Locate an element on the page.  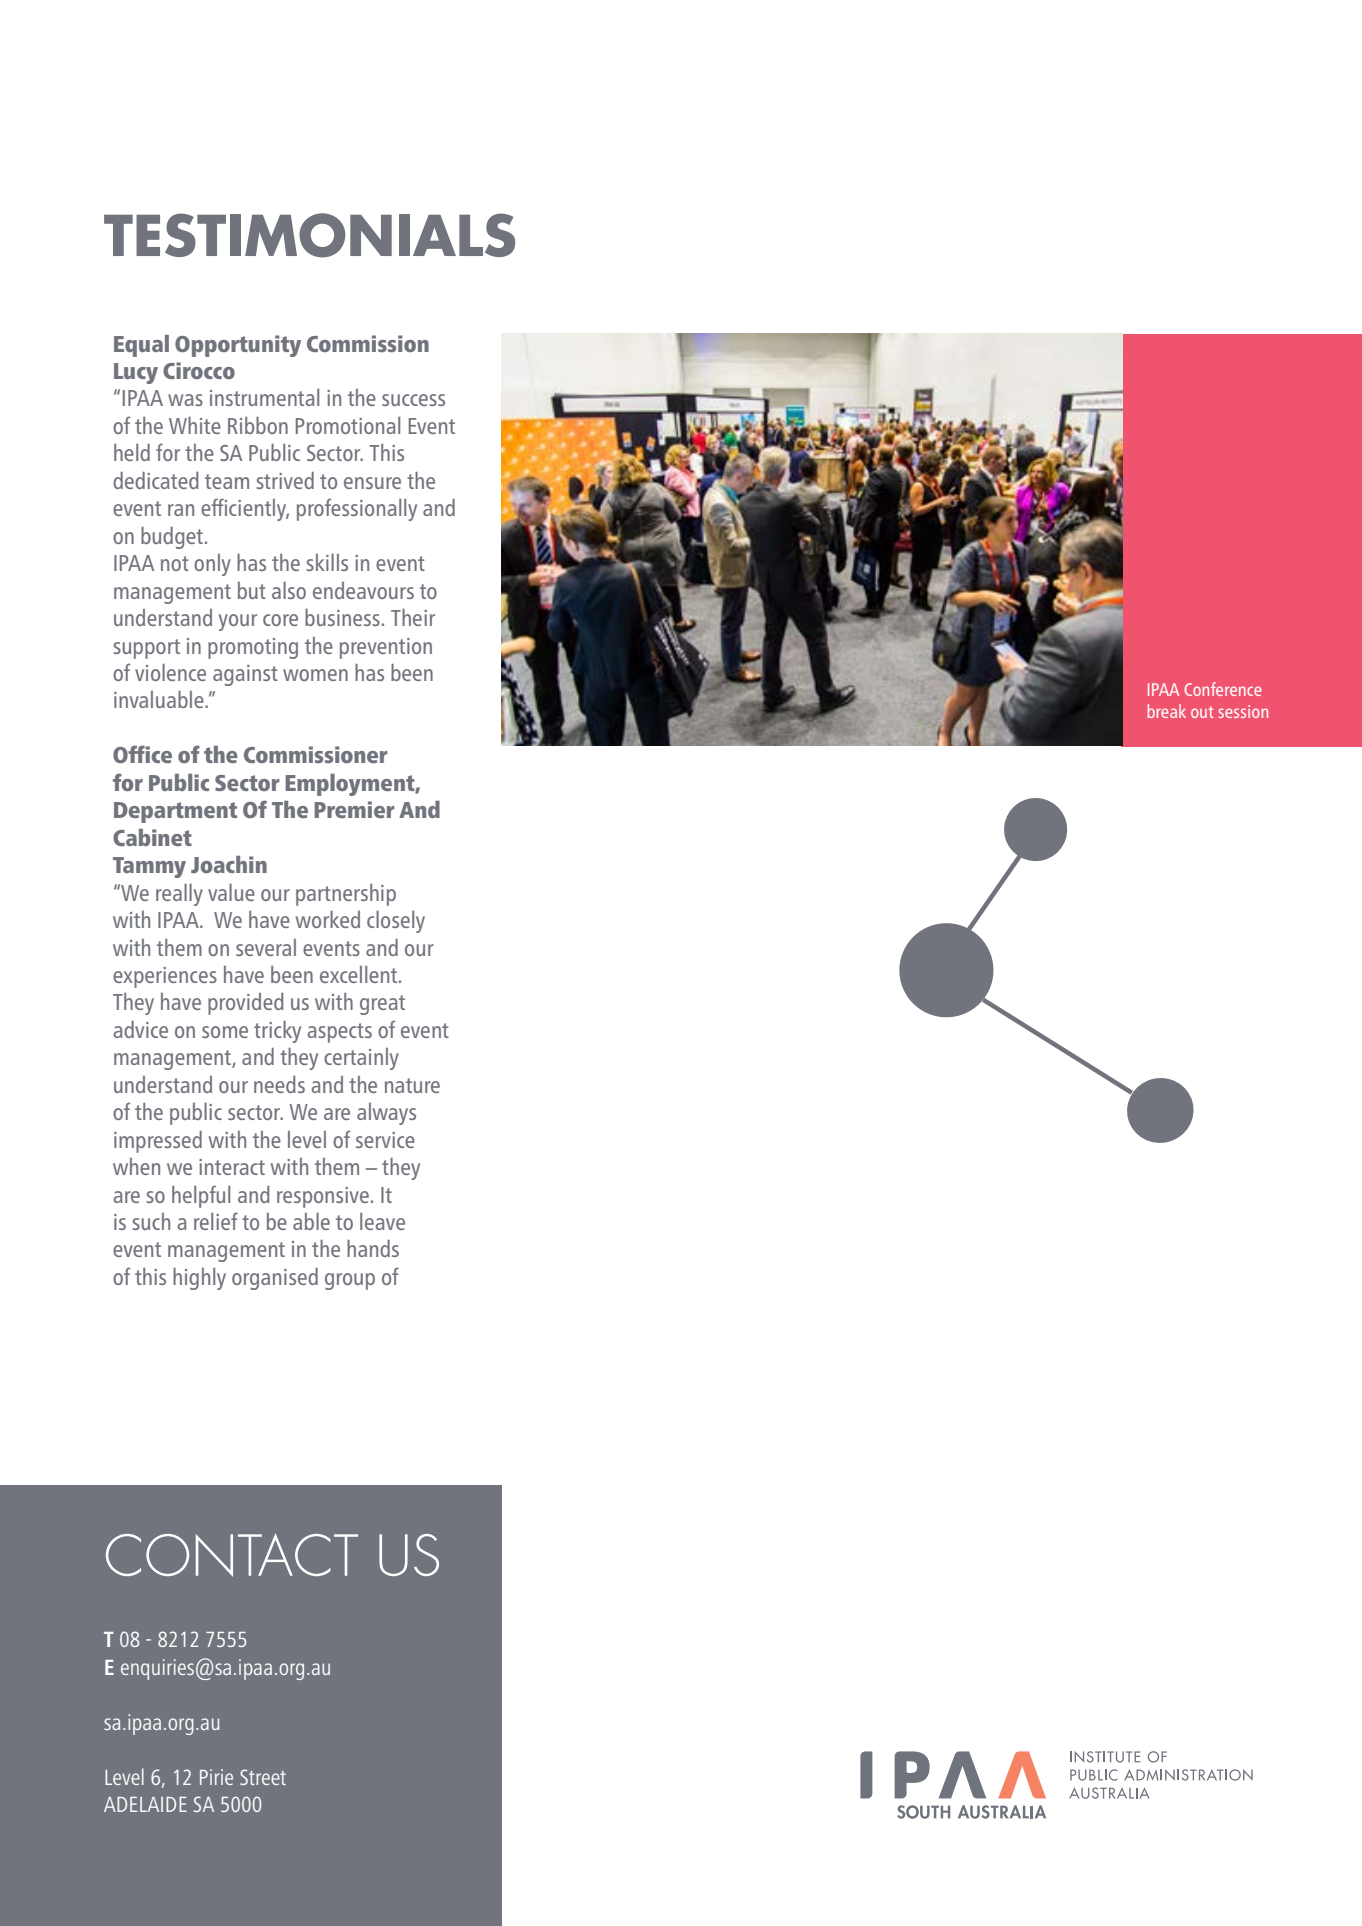
CONTACT is located at coordinates (232, 1555).
